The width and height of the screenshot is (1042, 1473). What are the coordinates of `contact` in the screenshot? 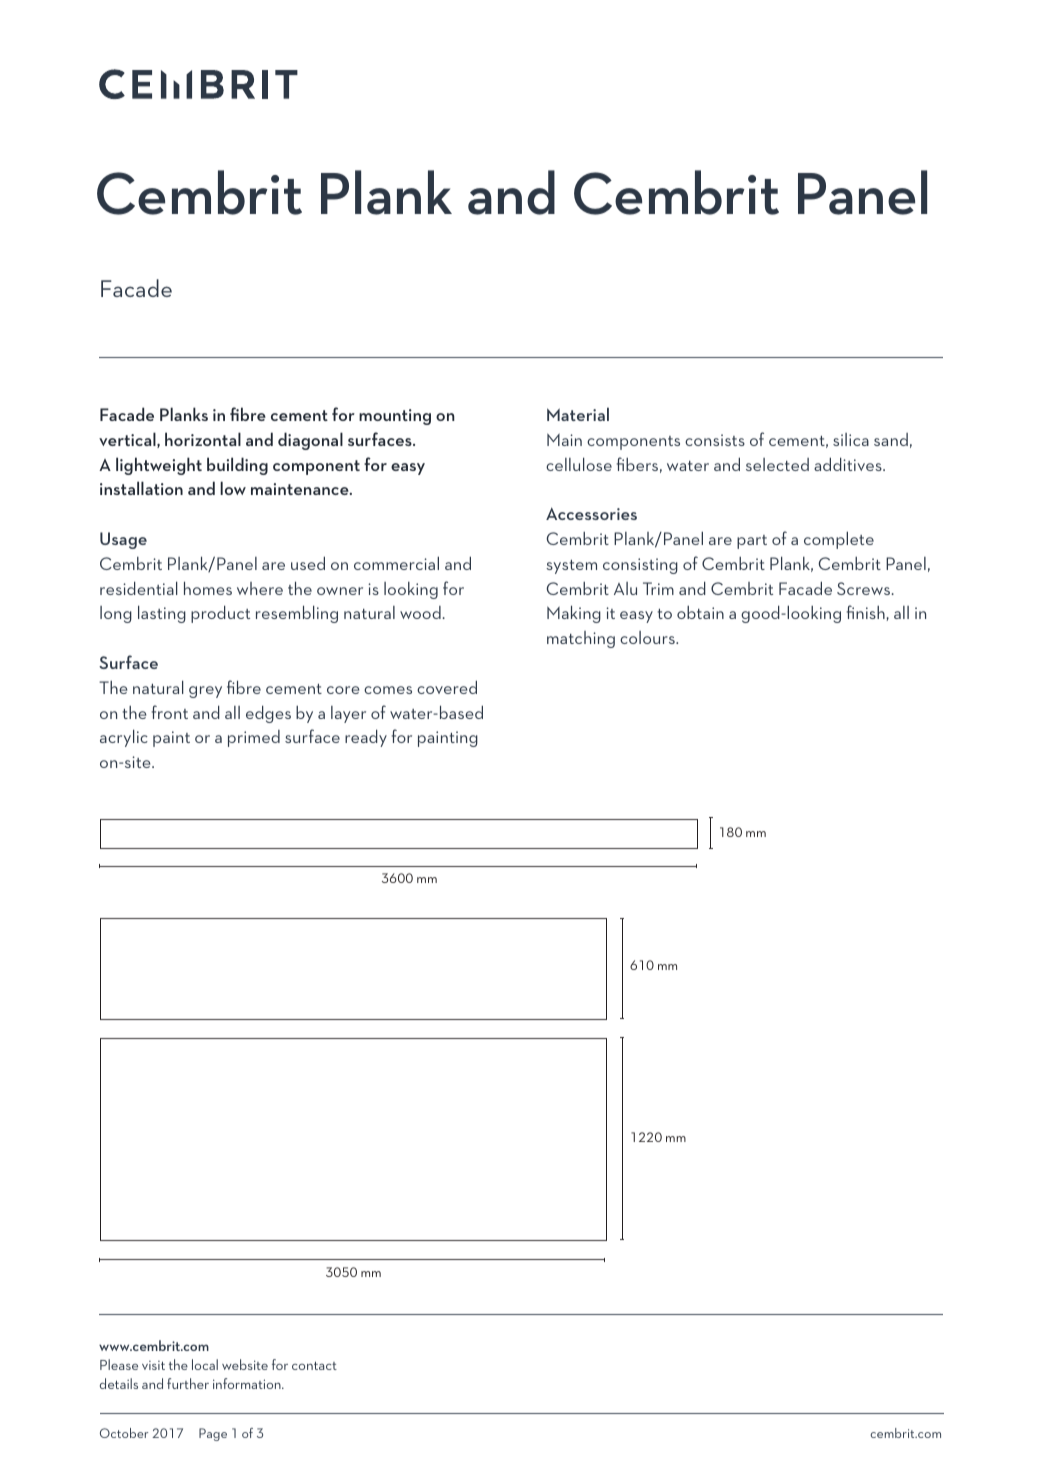 It's located at (314, 1365).
